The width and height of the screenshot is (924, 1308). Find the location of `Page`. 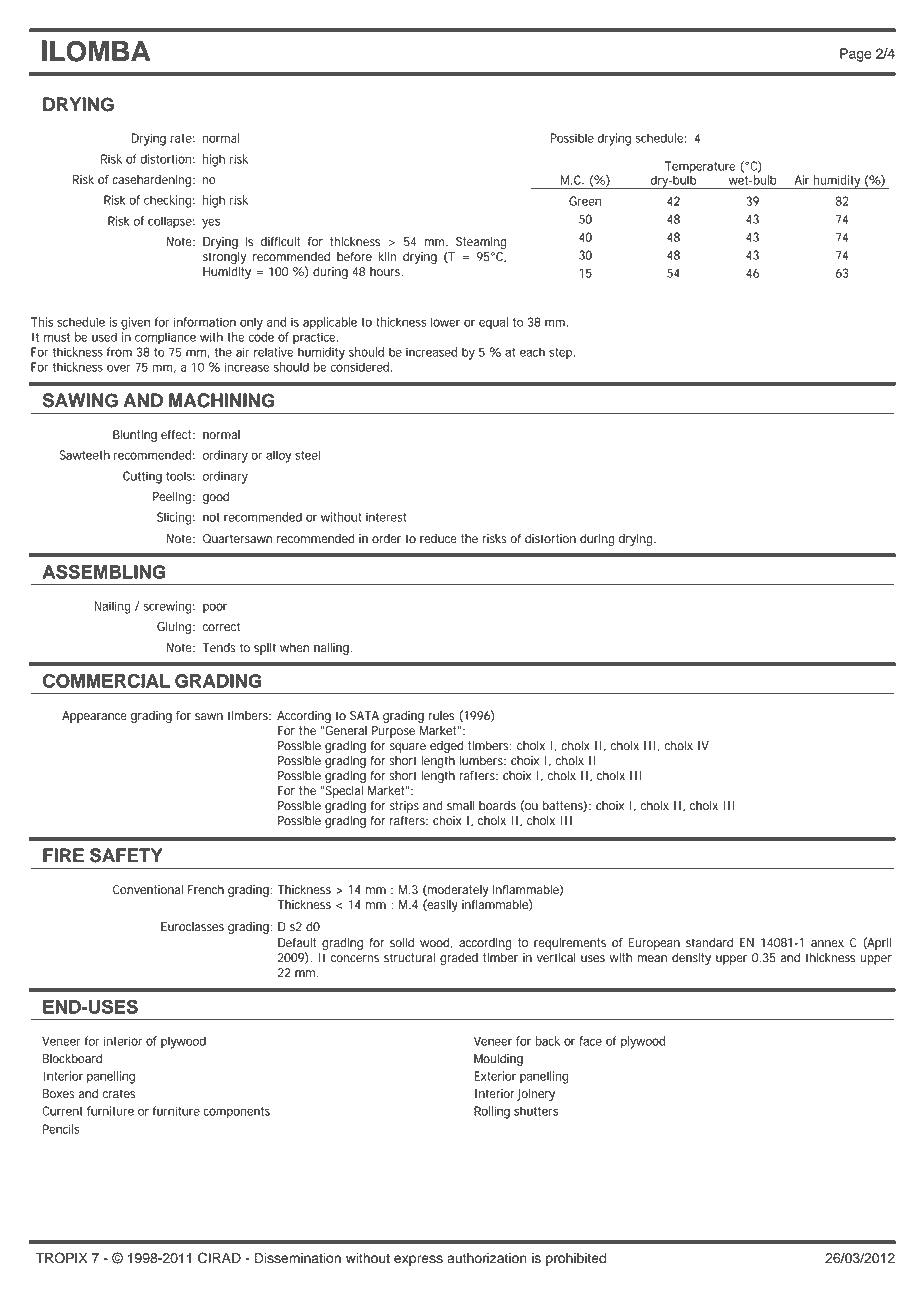

Page is located at coordinates (856, 55).
